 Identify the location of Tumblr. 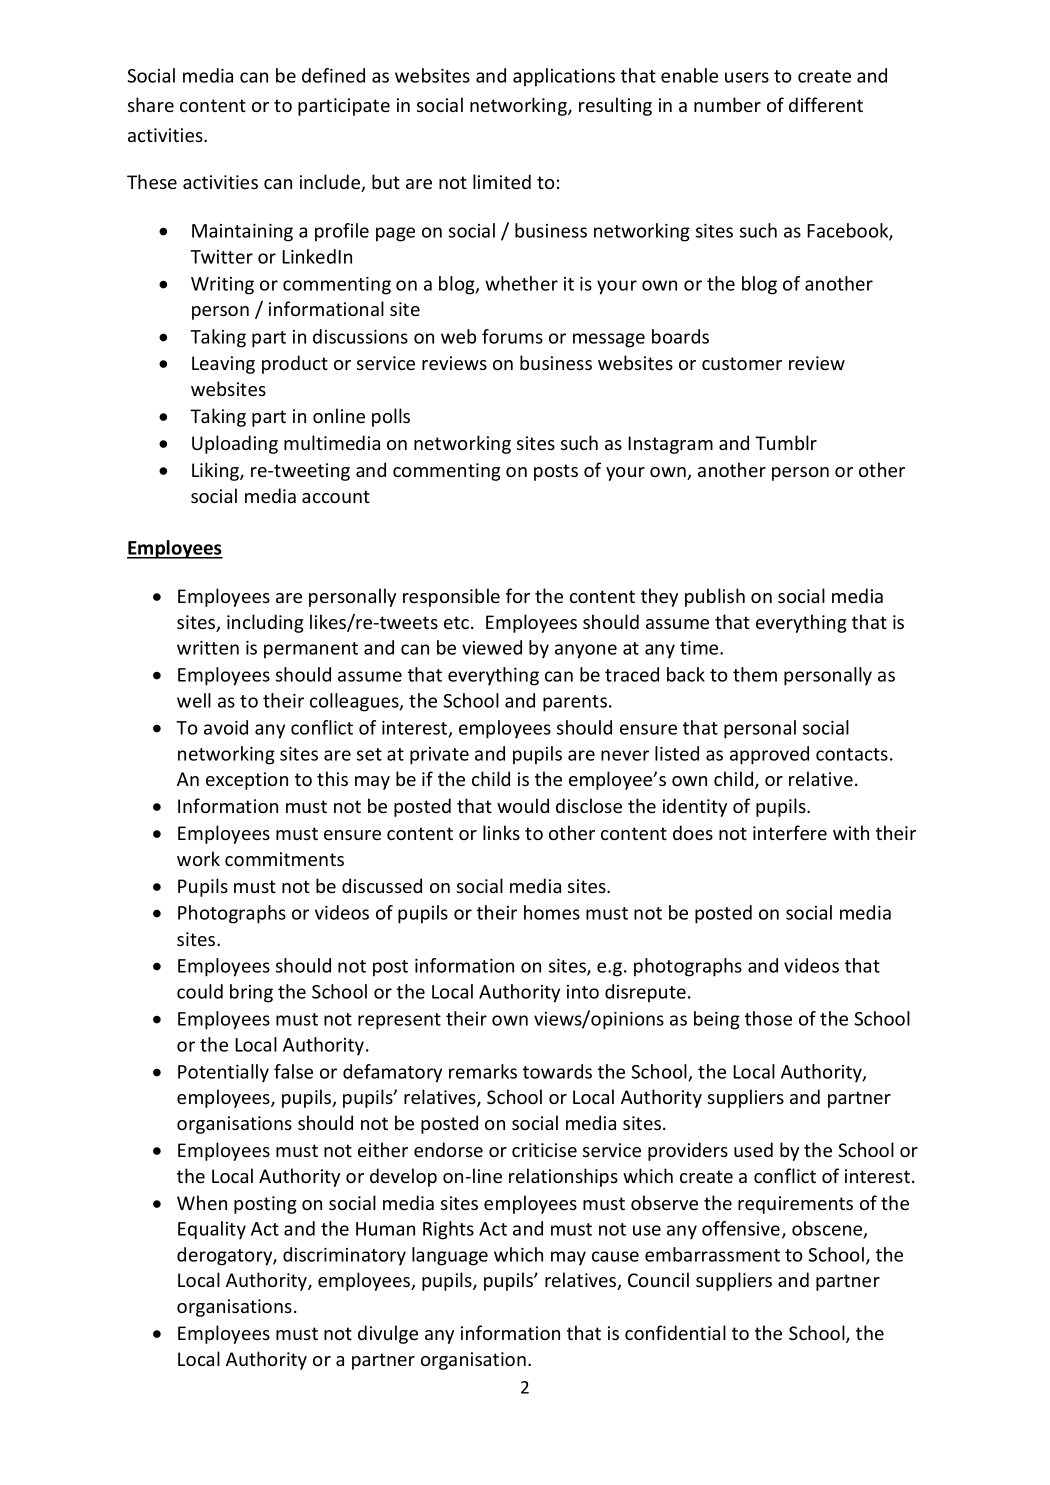
(786, 442).
